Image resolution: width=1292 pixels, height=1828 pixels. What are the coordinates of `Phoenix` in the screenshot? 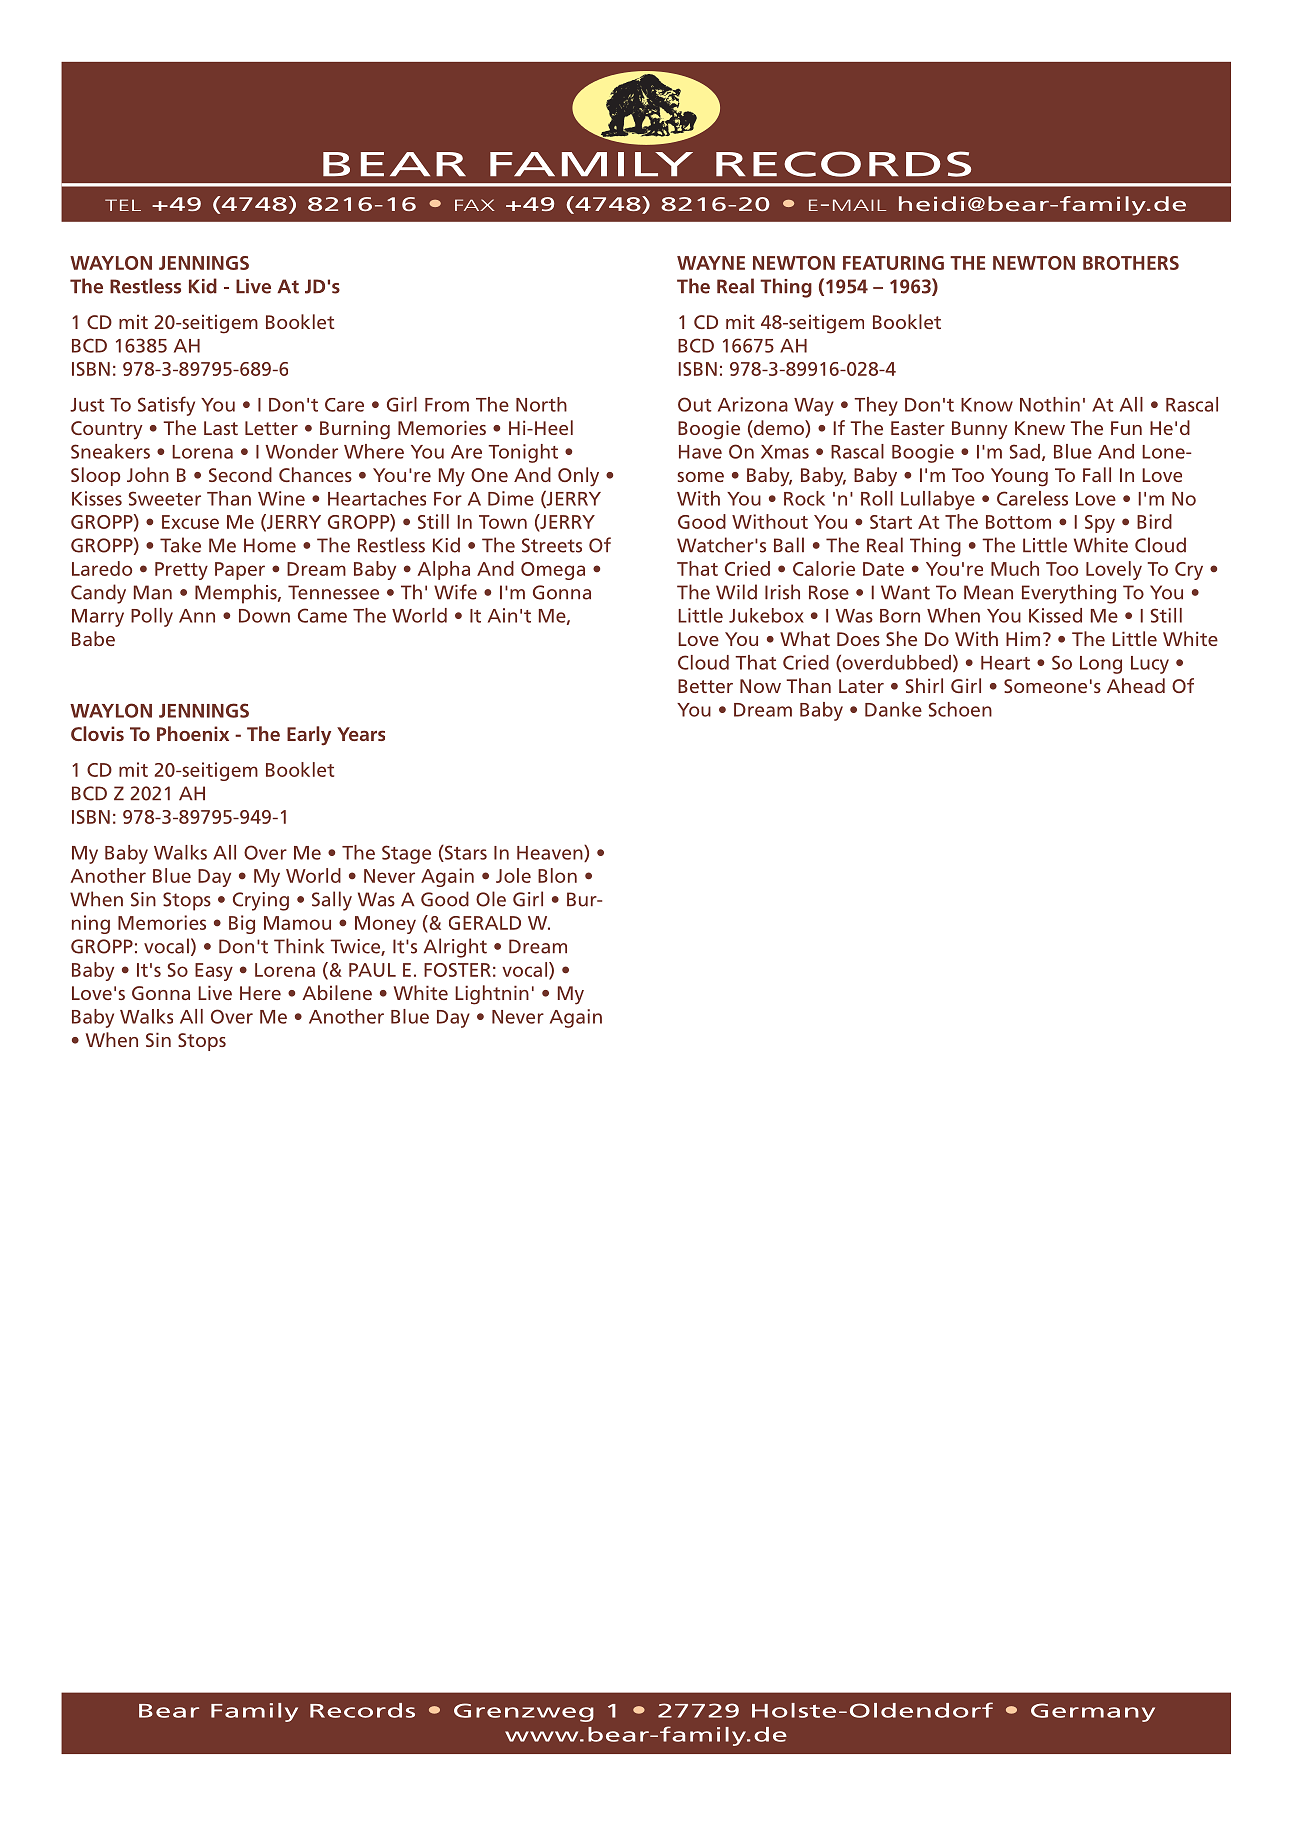 It's located at (193, 733).
